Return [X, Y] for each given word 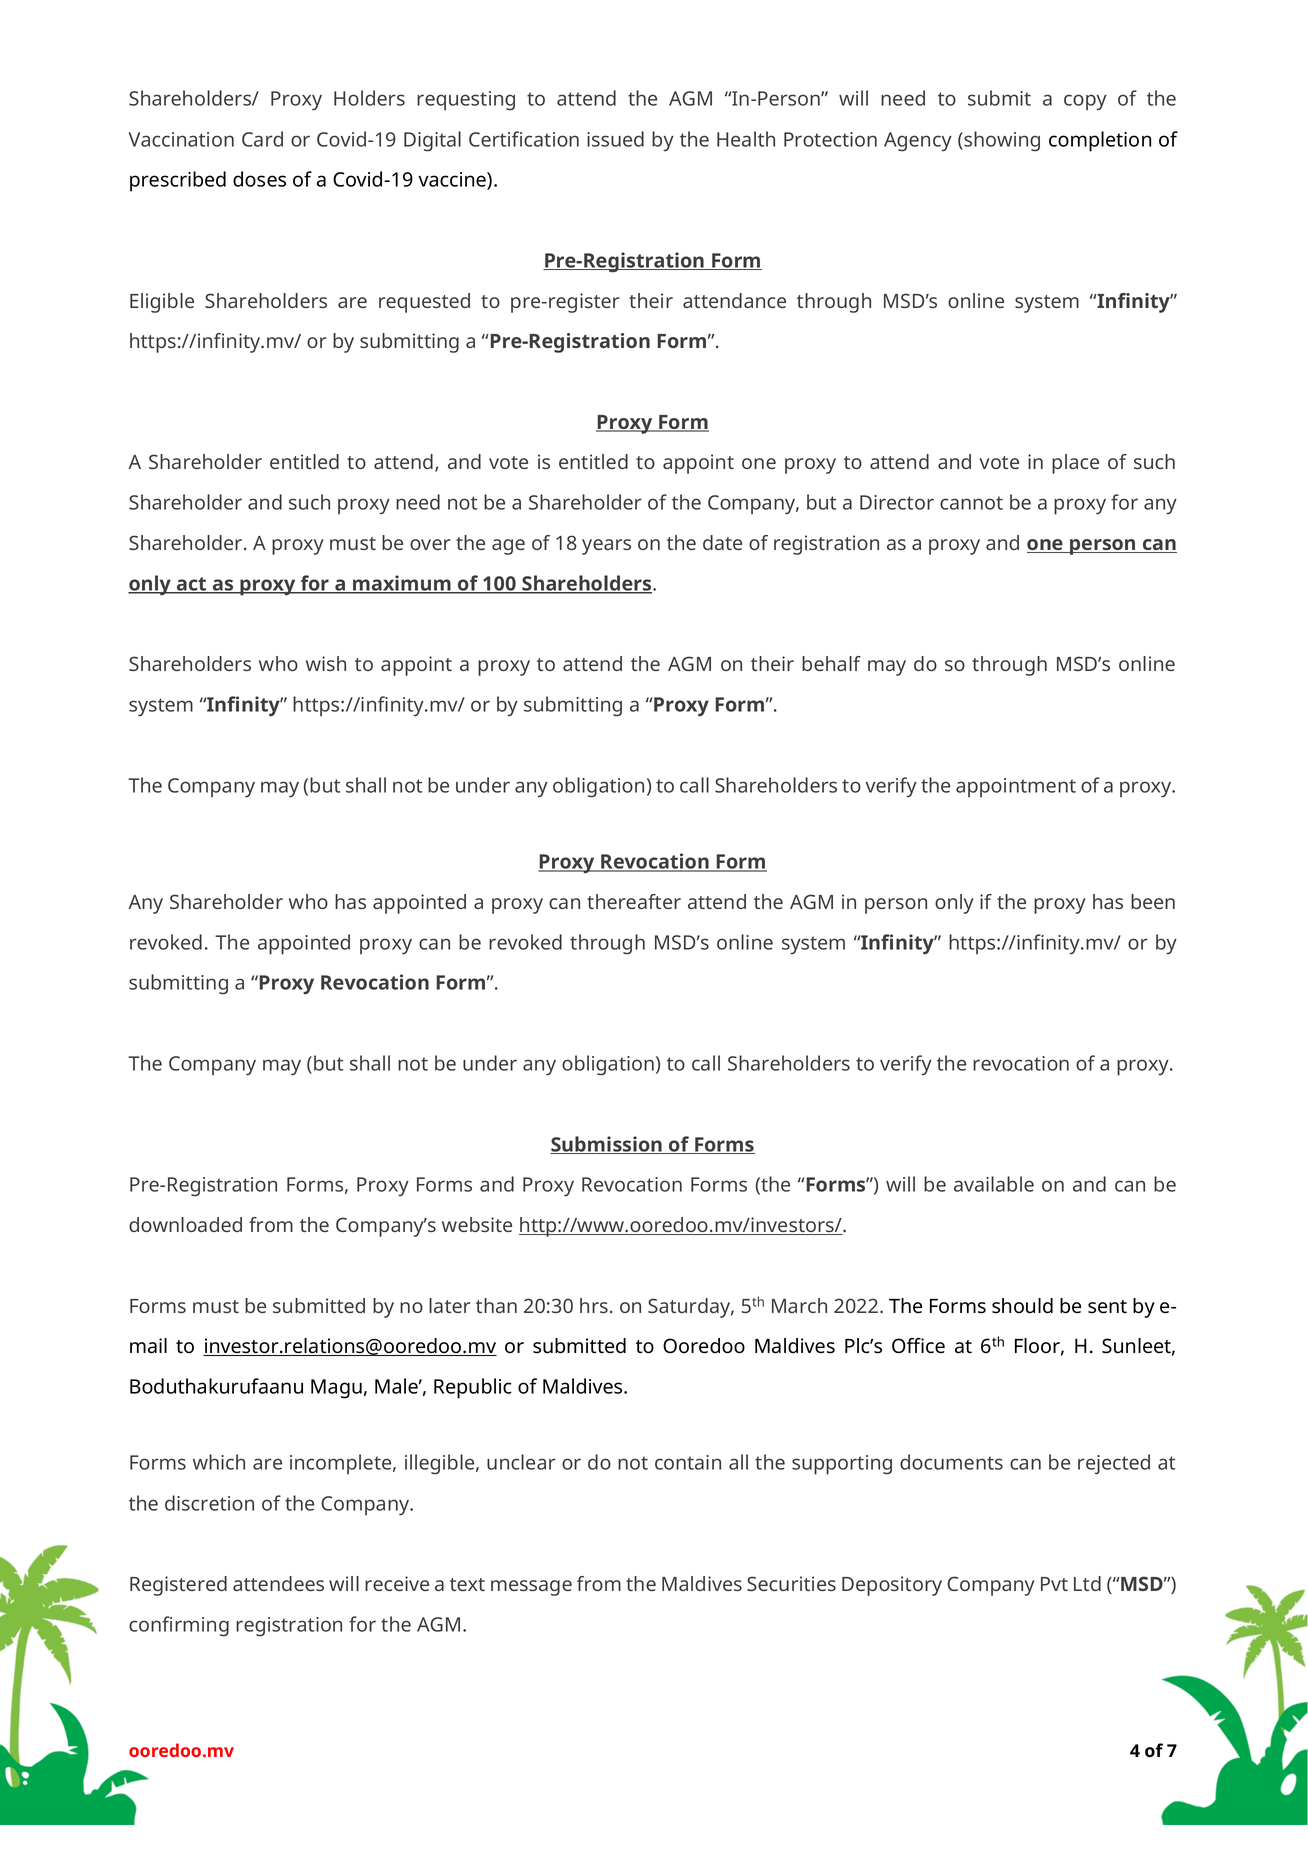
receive [397, 1583]
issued [615, 139]
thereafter [634, 901]
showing [1001, 141]
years [606, 547]
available [994, 1184]
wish [326, 663]
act [192, 585]
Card [262, 139]
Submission [607, 1145]
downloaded [185, 1224]
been [1153, 901]
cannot [971, 503]
